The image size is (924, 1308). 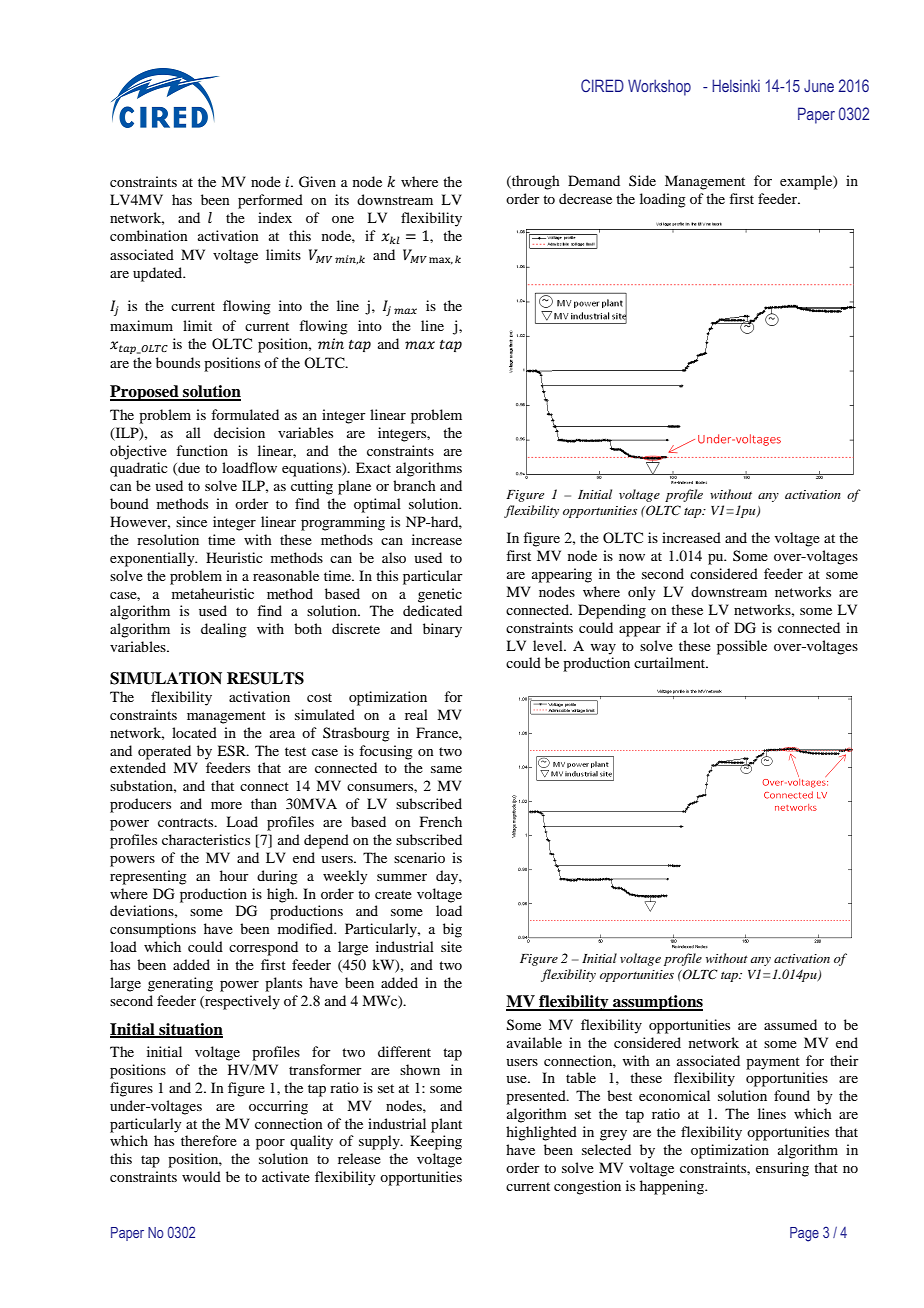 I want to click on would, so click(x=201, y=1176).
